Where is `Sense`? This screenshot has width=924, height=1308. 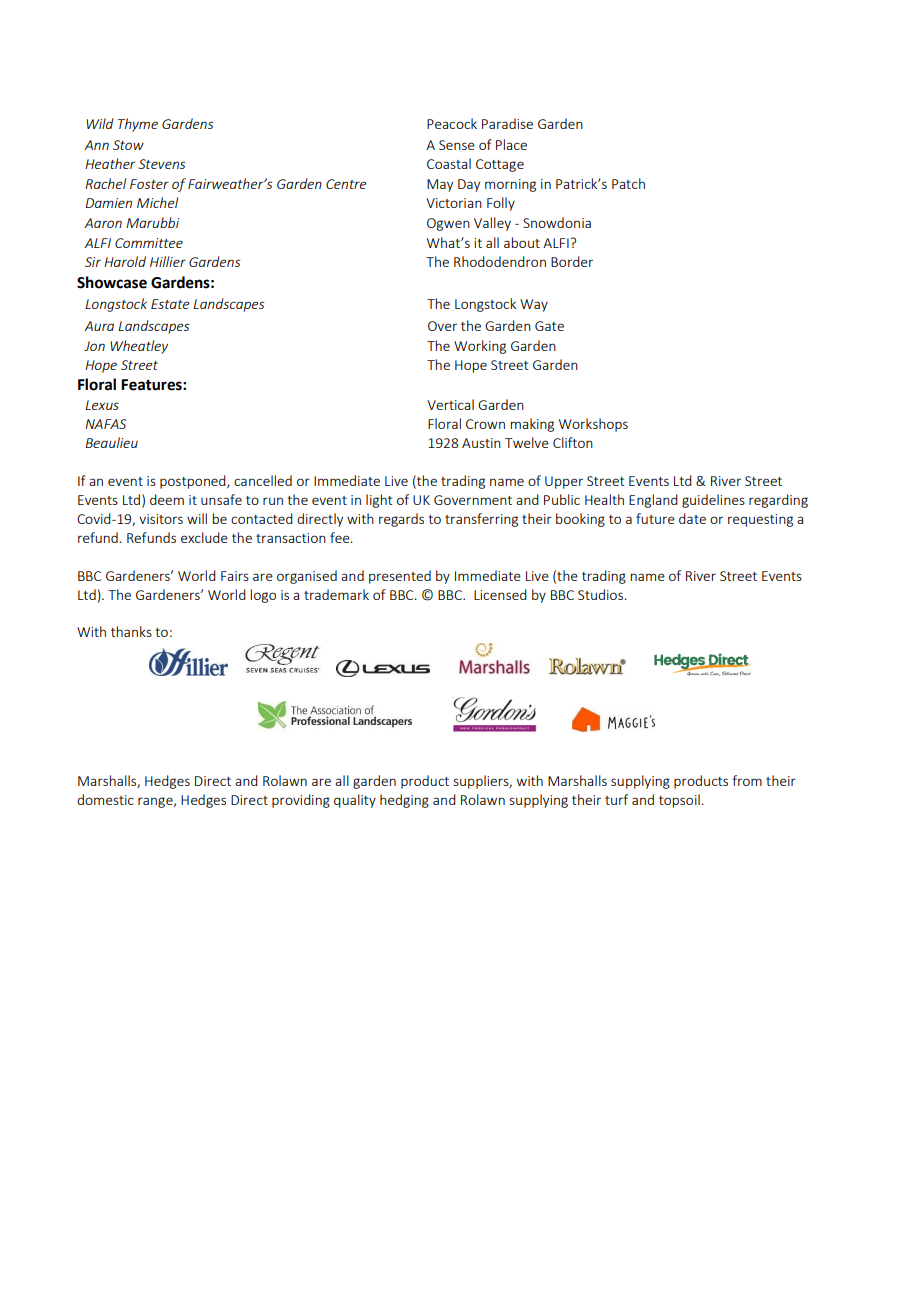
Sense is located at coordinates (457, 145).
